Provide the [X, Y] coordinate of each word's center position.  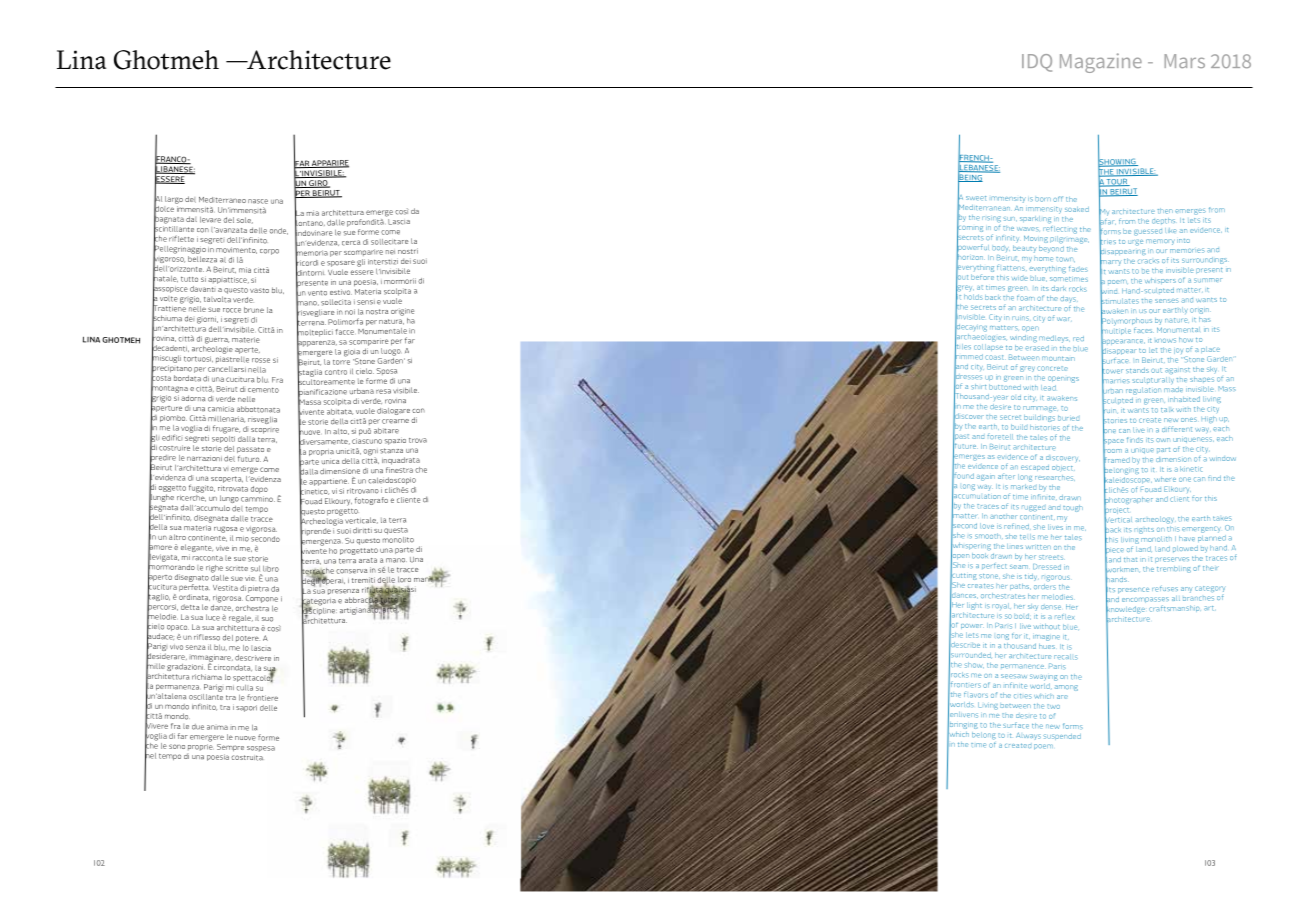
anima [217, 727]
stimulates [1119, 301]
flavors [976, 694]
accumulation [976, 496]
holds [973, 295]
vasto [259, 290]
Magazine [1101, 63]
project [1116, 511]
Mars [1184, 61]
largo [174, 200]
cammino [258, 499]
